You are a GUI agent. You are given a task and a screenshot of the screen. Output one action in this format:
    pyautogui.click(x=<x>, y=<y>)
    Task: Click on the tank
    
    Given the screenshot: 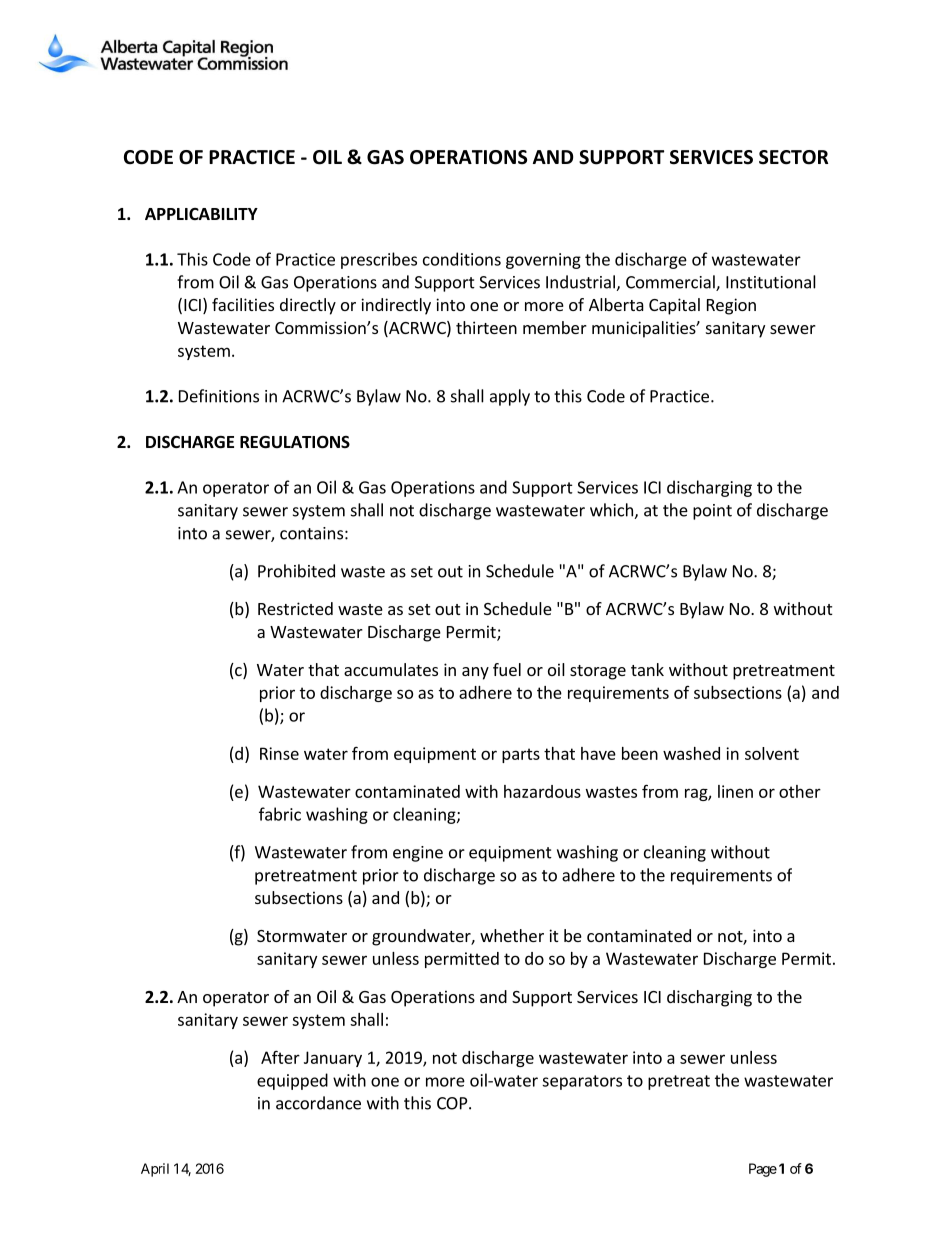 What is the action you would take?
    pyautogui.click(x=647, y=669)
